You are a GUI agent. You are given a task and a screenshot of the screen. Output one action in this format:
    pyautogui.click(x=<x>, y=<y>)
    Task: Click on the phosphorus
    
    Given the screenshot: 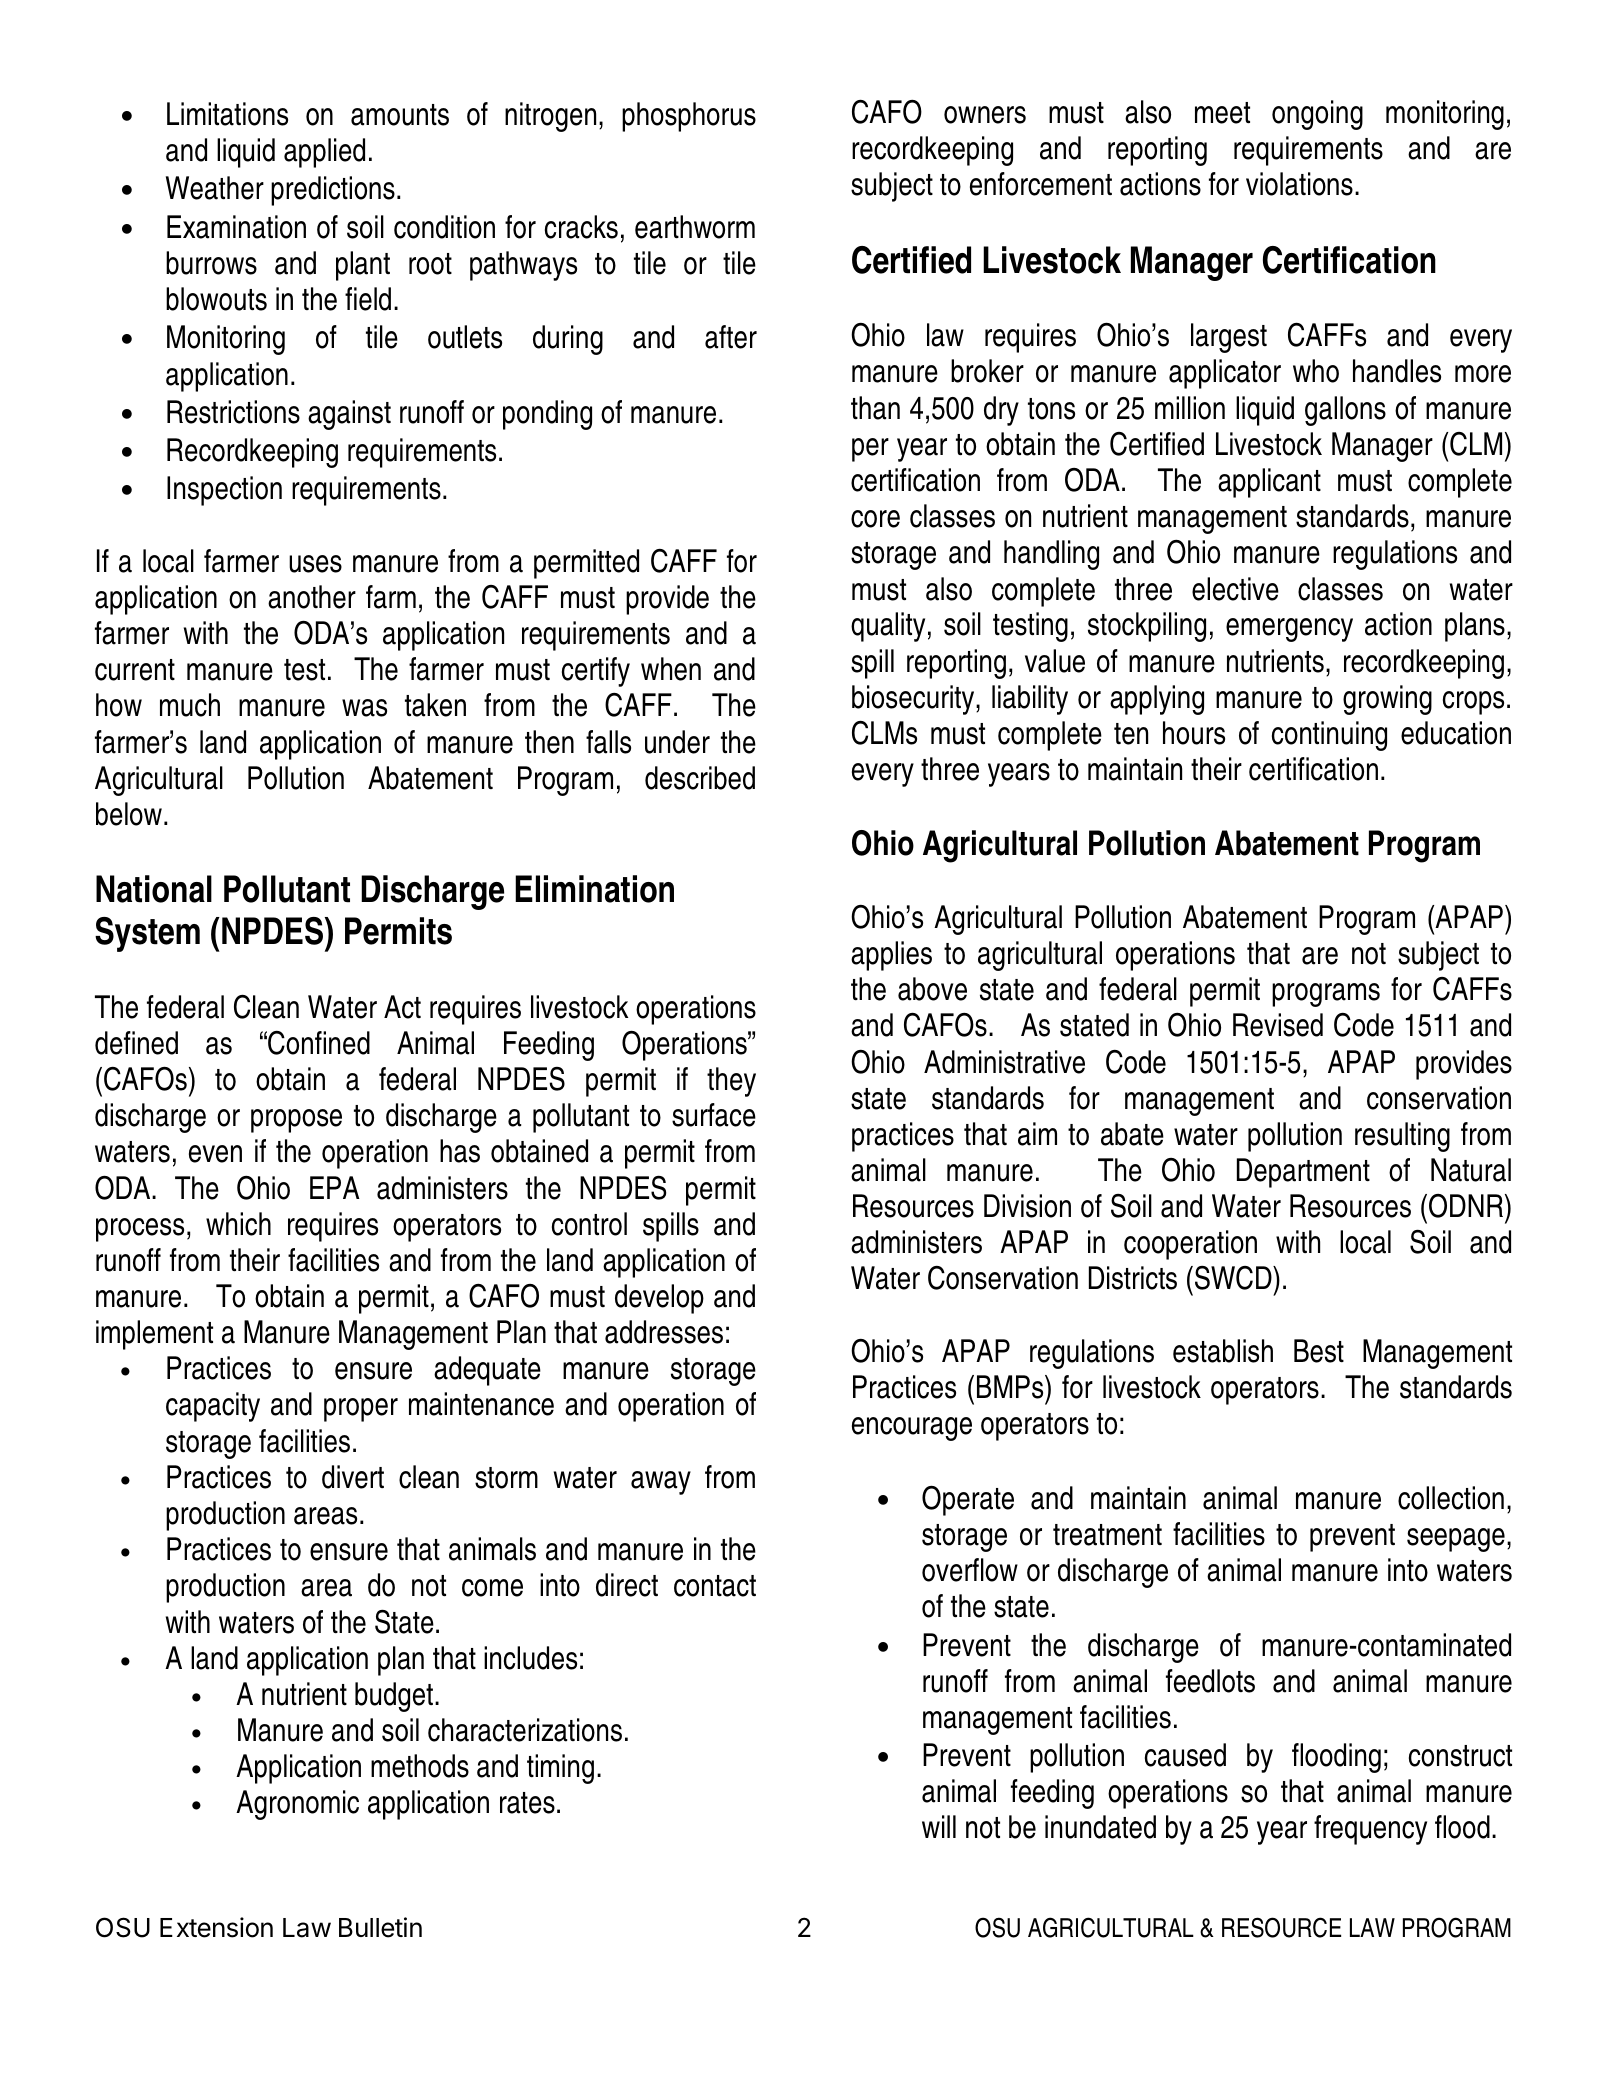 What is the action you would take?
    pyautogui.click(x=689, y=117)
